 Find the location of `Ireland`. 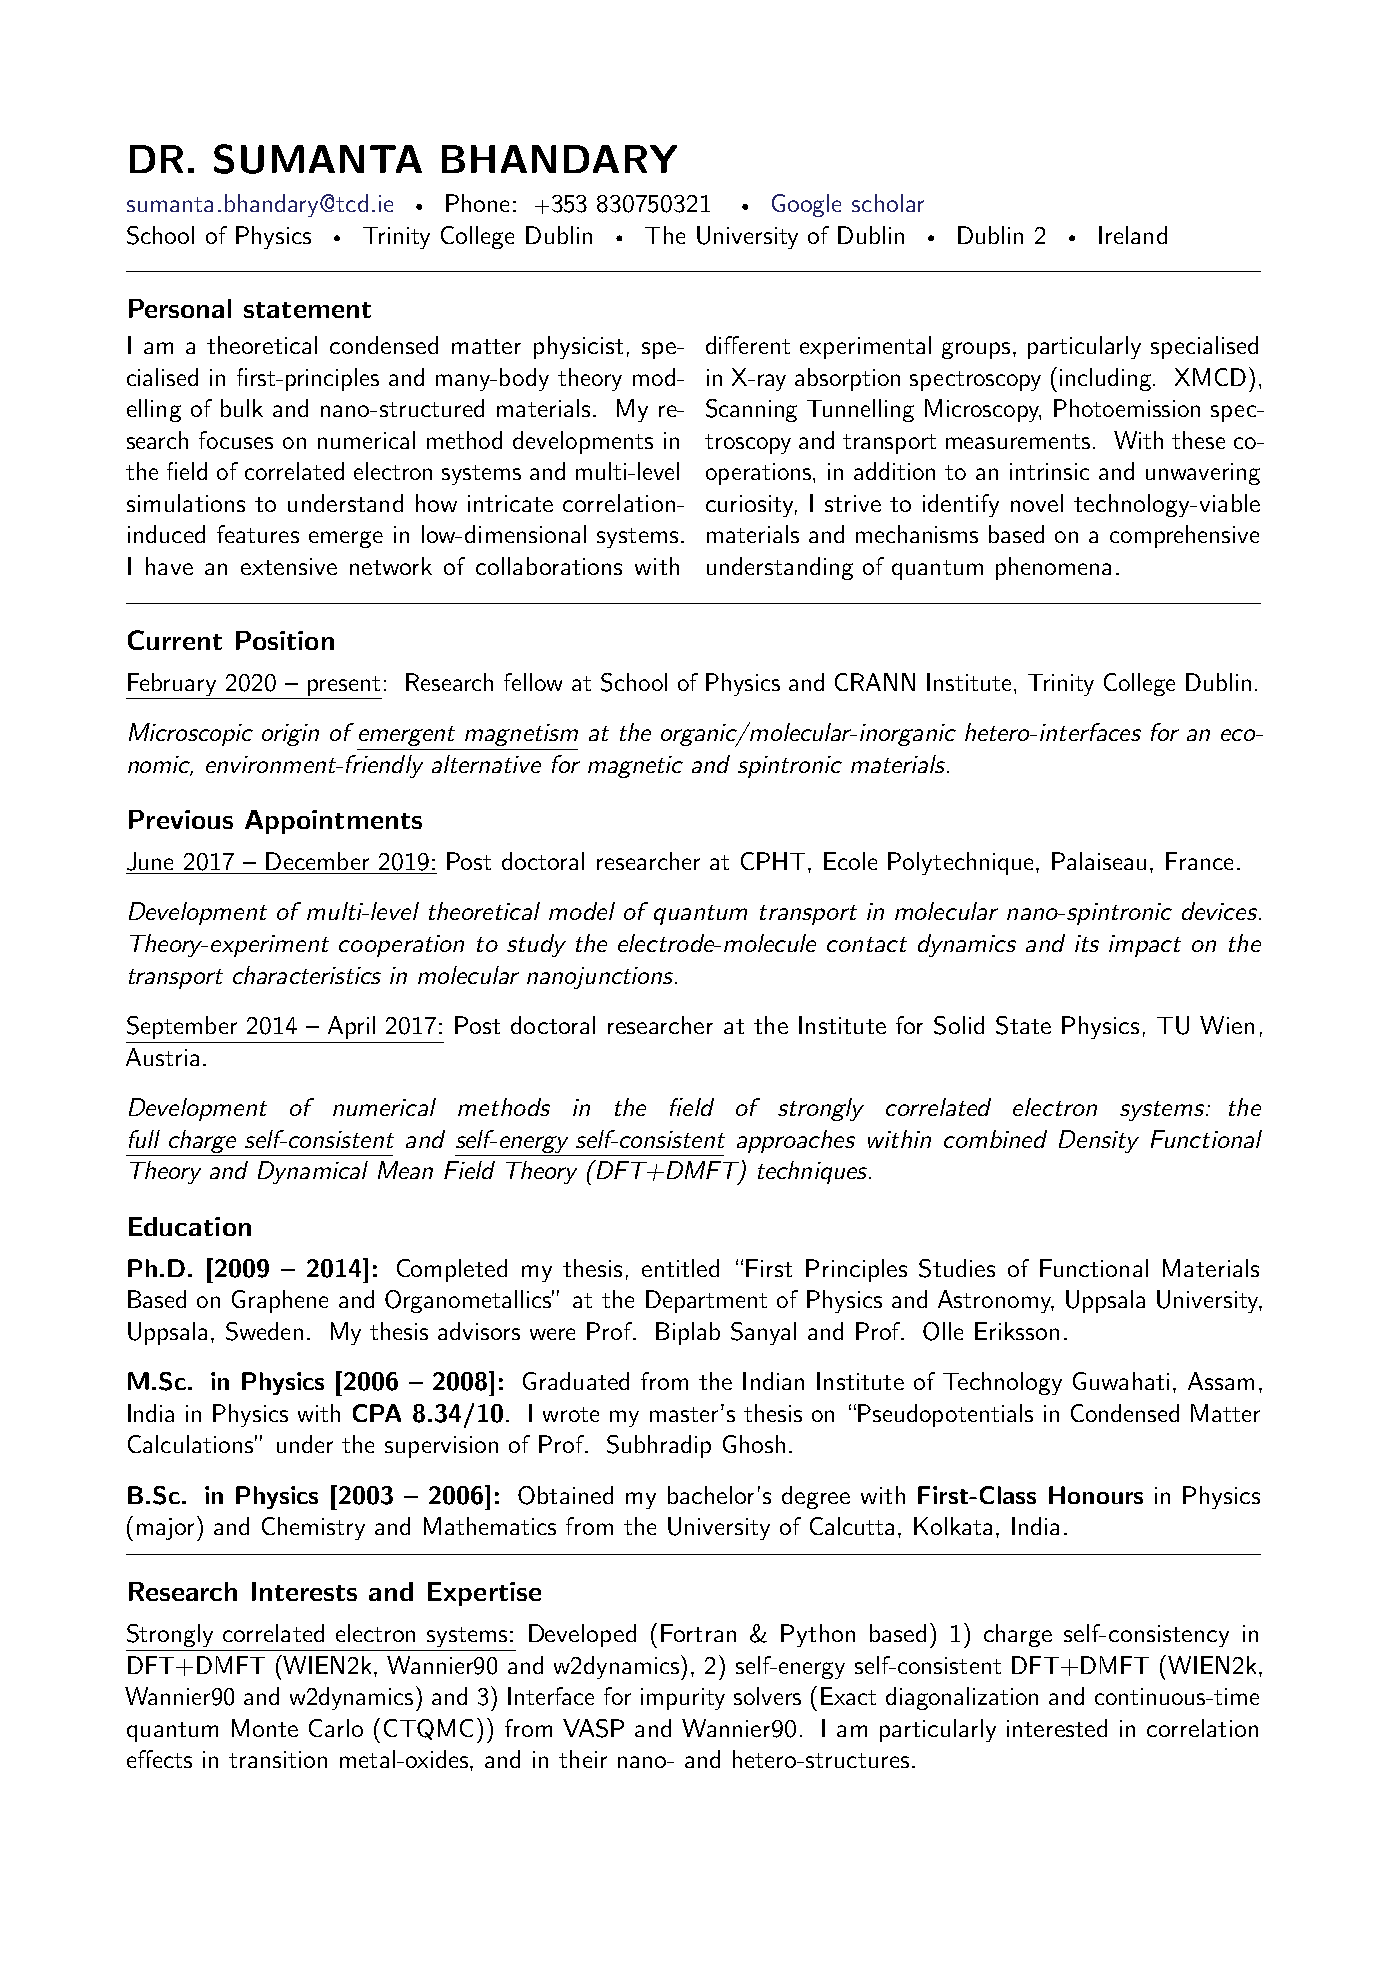

Ireland is located at coordinates (1133, 235).
